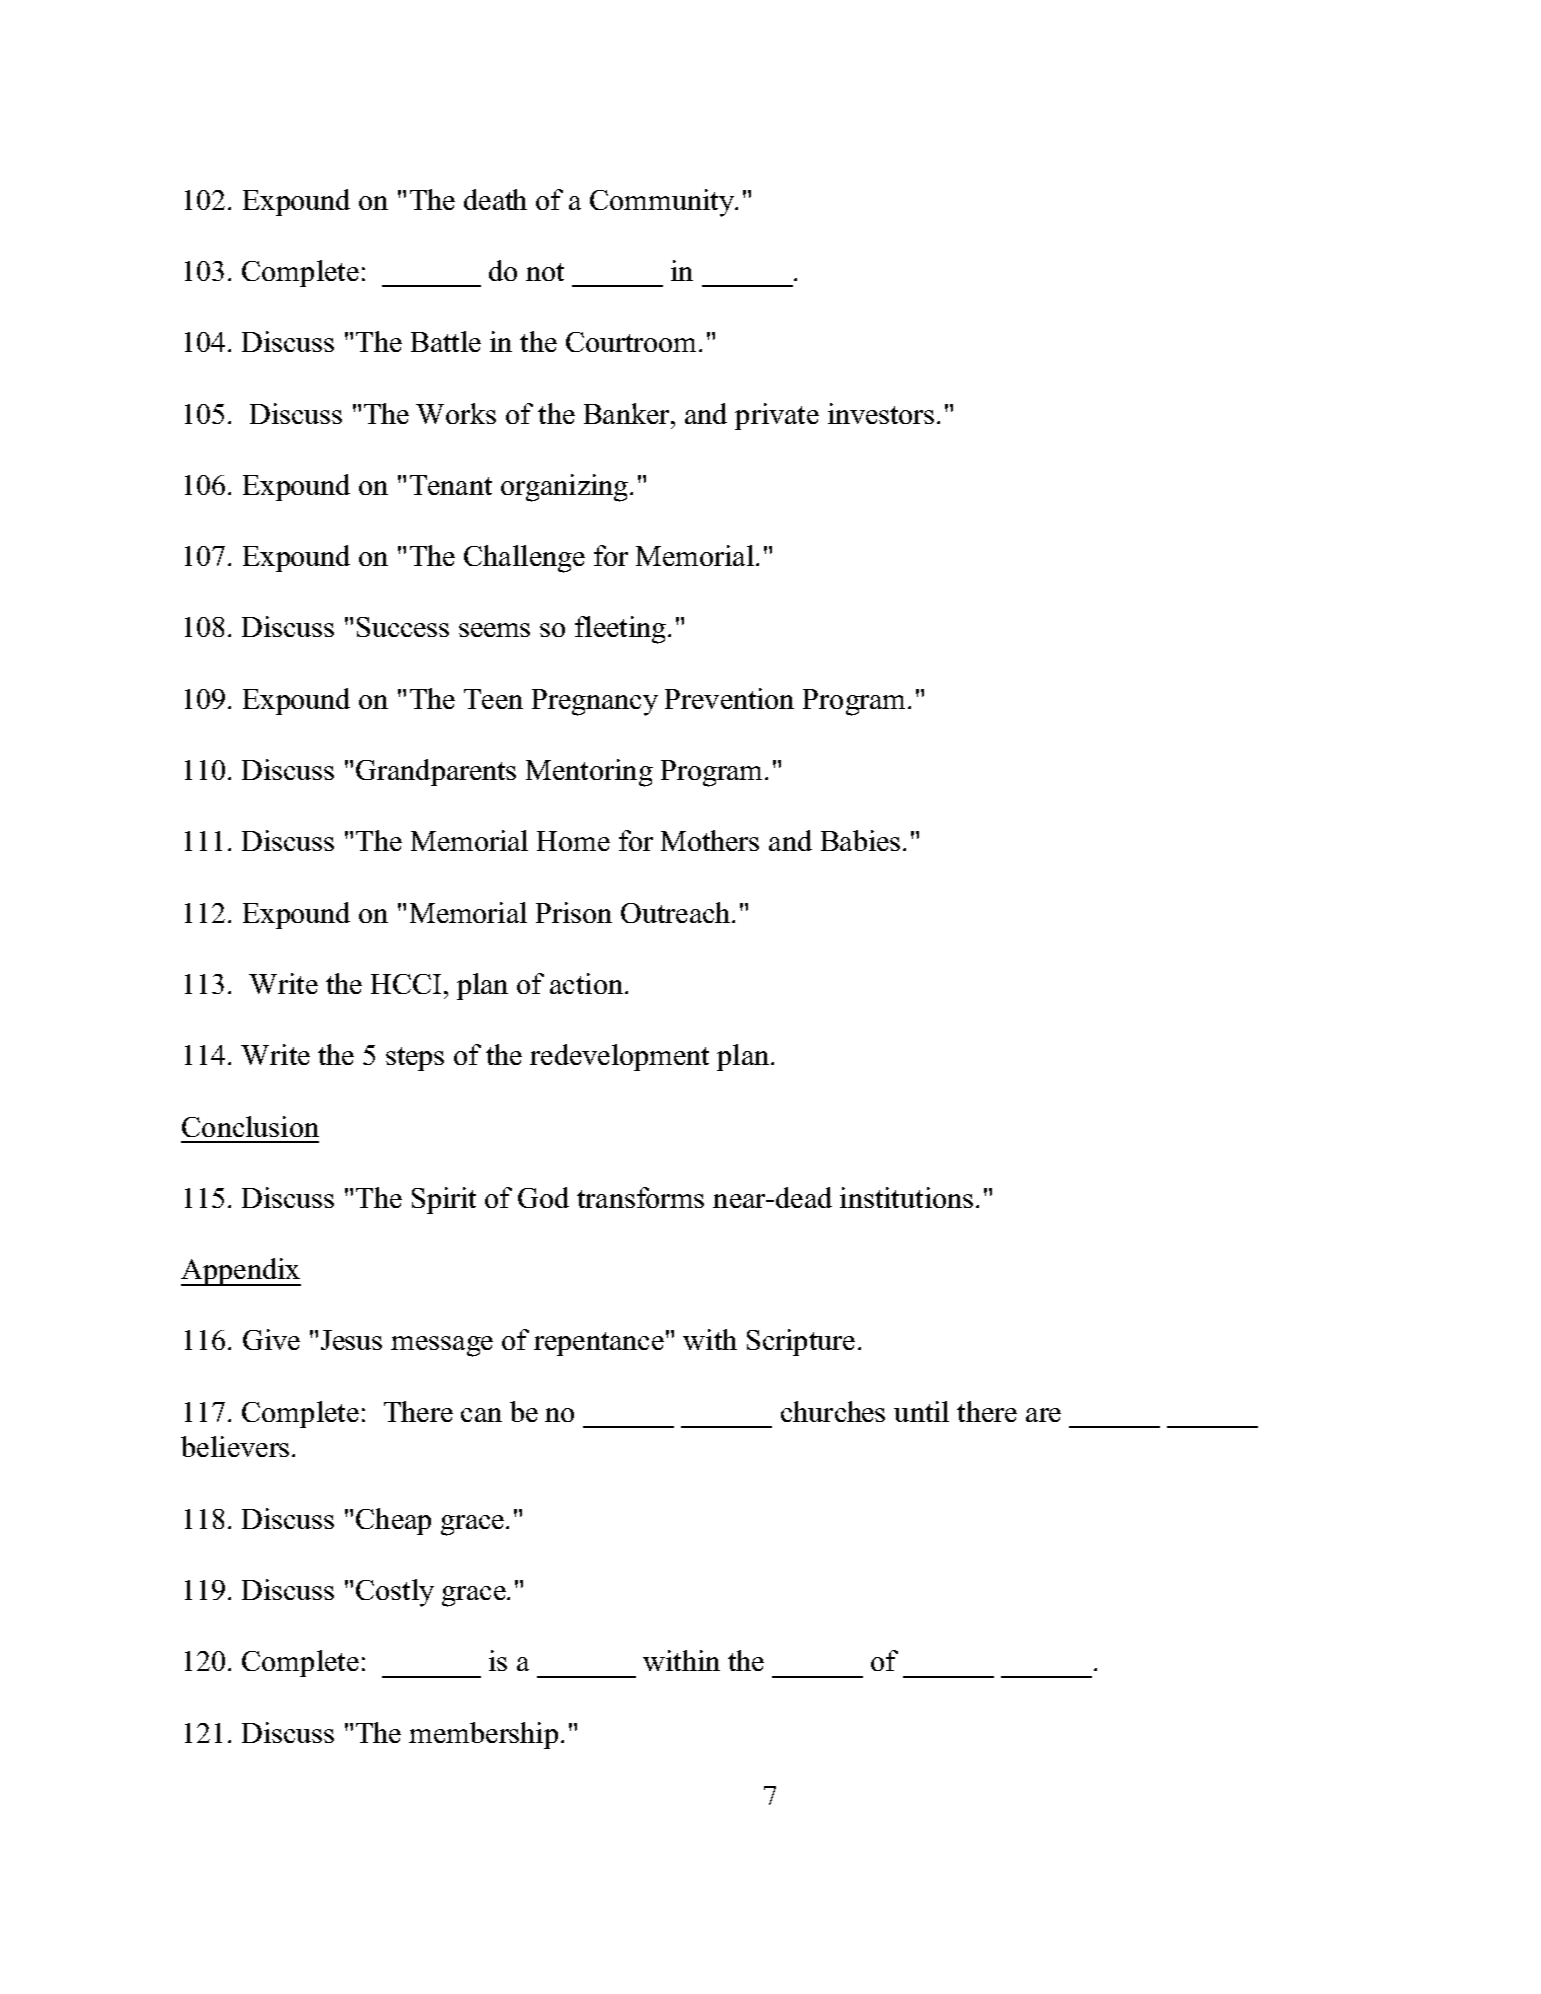 The height and width of the screenshot is (1994, 1541). Describe the element at coordinates (586, 983) in the screenshot. I see `action` at that location.
